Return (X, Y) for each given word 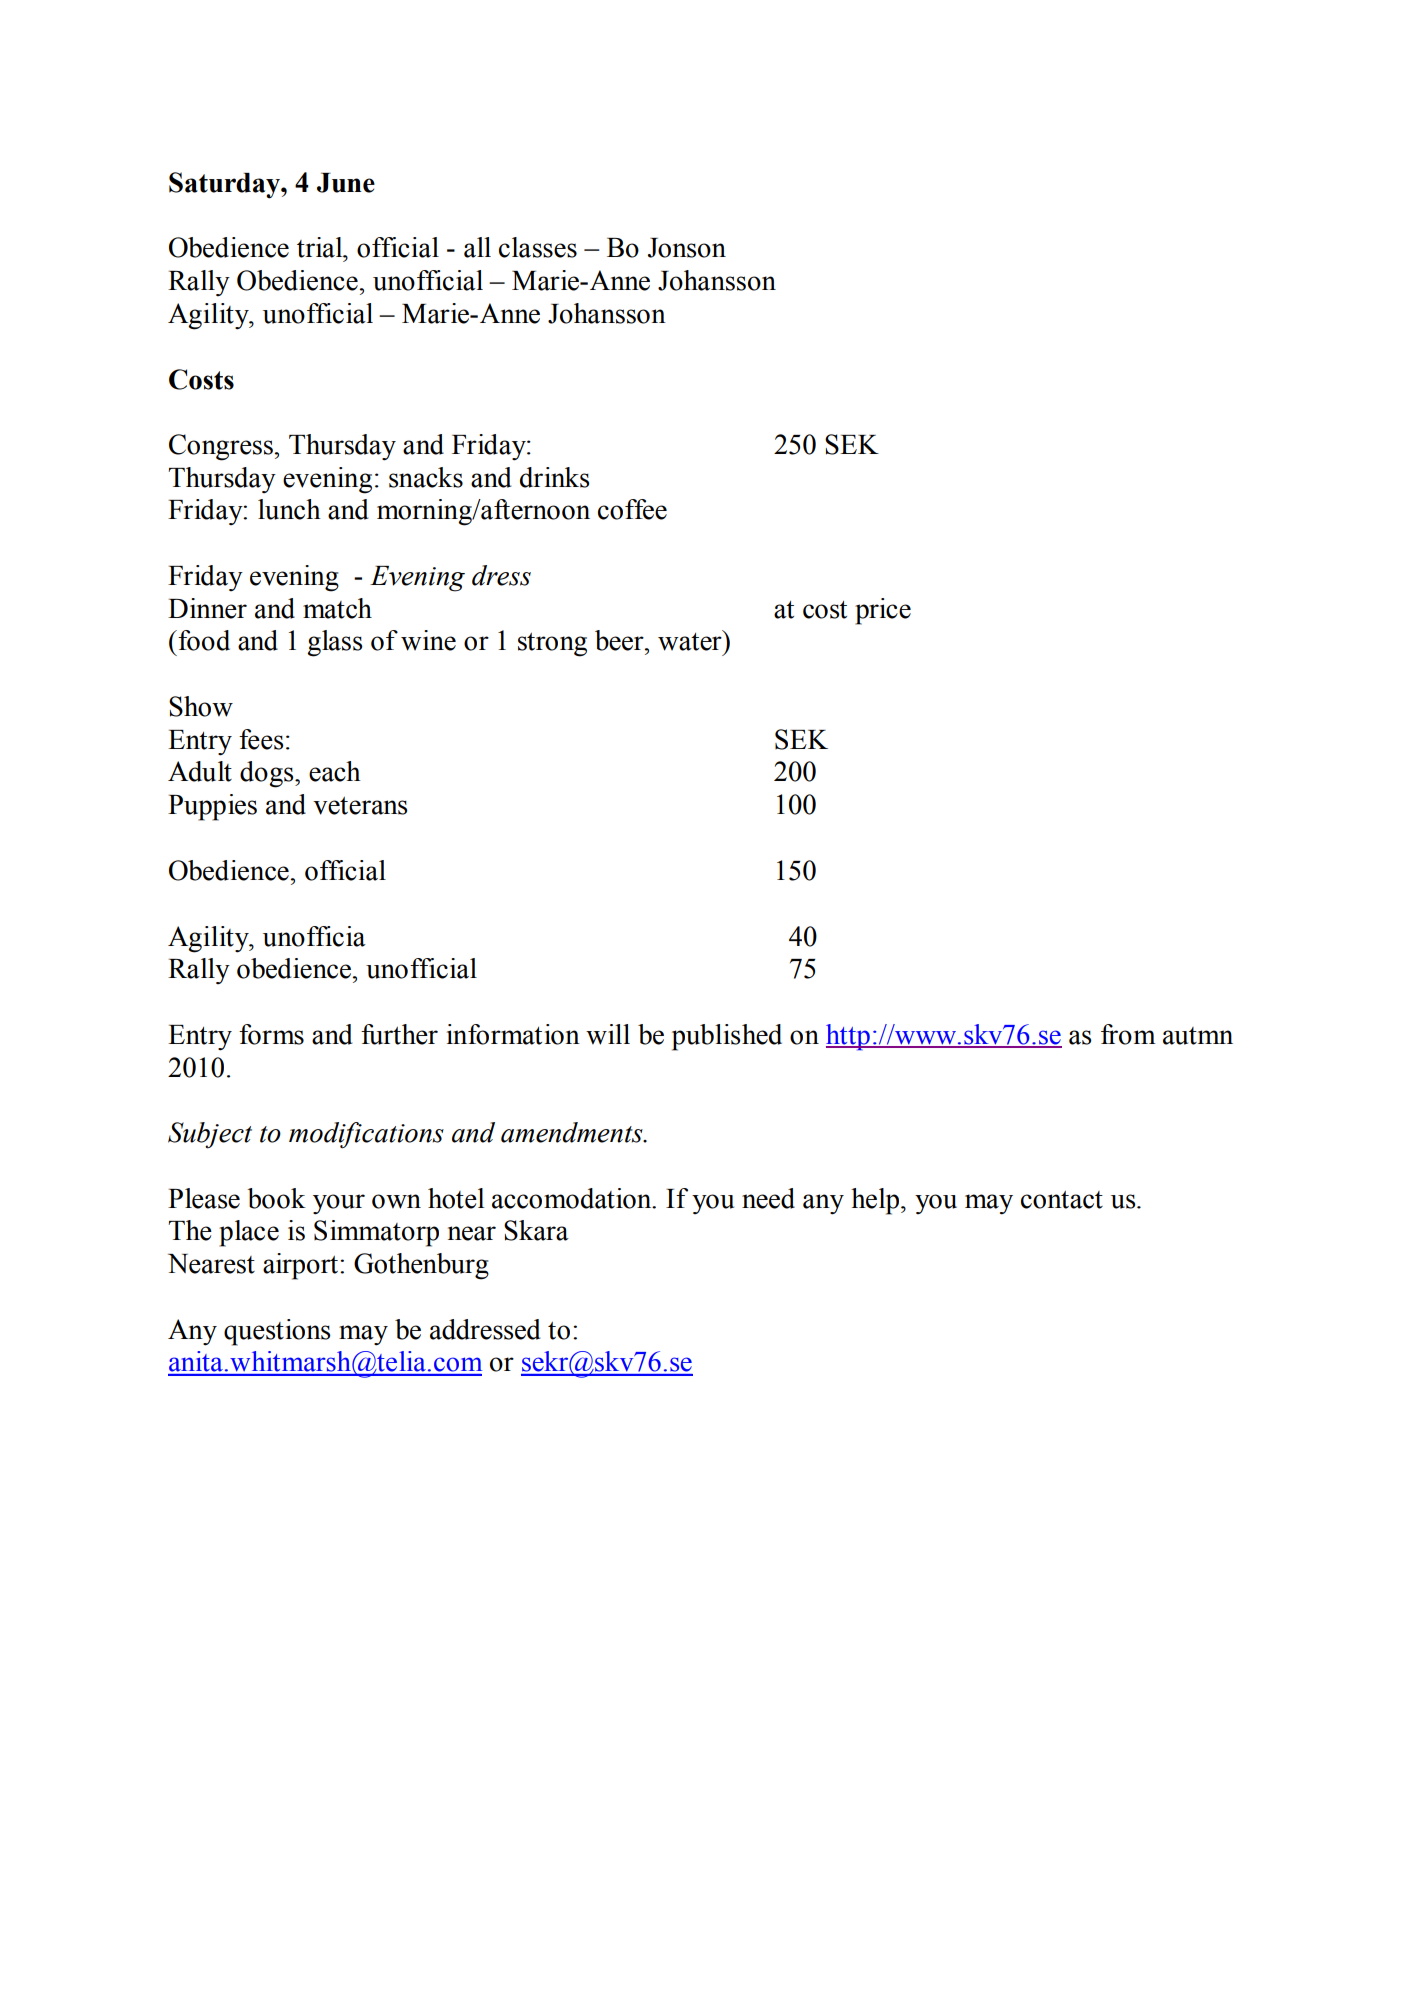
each (335, 771)
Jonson (687, 248)
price (883, 611)
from (1128, 1034)
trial (321, 247)
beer (620, 640)
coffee (632, 509)
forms (271, 1034)
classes (538, 247)
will (608, 1034)
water (691, 641)
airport (300, 1266)
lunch (289, 509)
